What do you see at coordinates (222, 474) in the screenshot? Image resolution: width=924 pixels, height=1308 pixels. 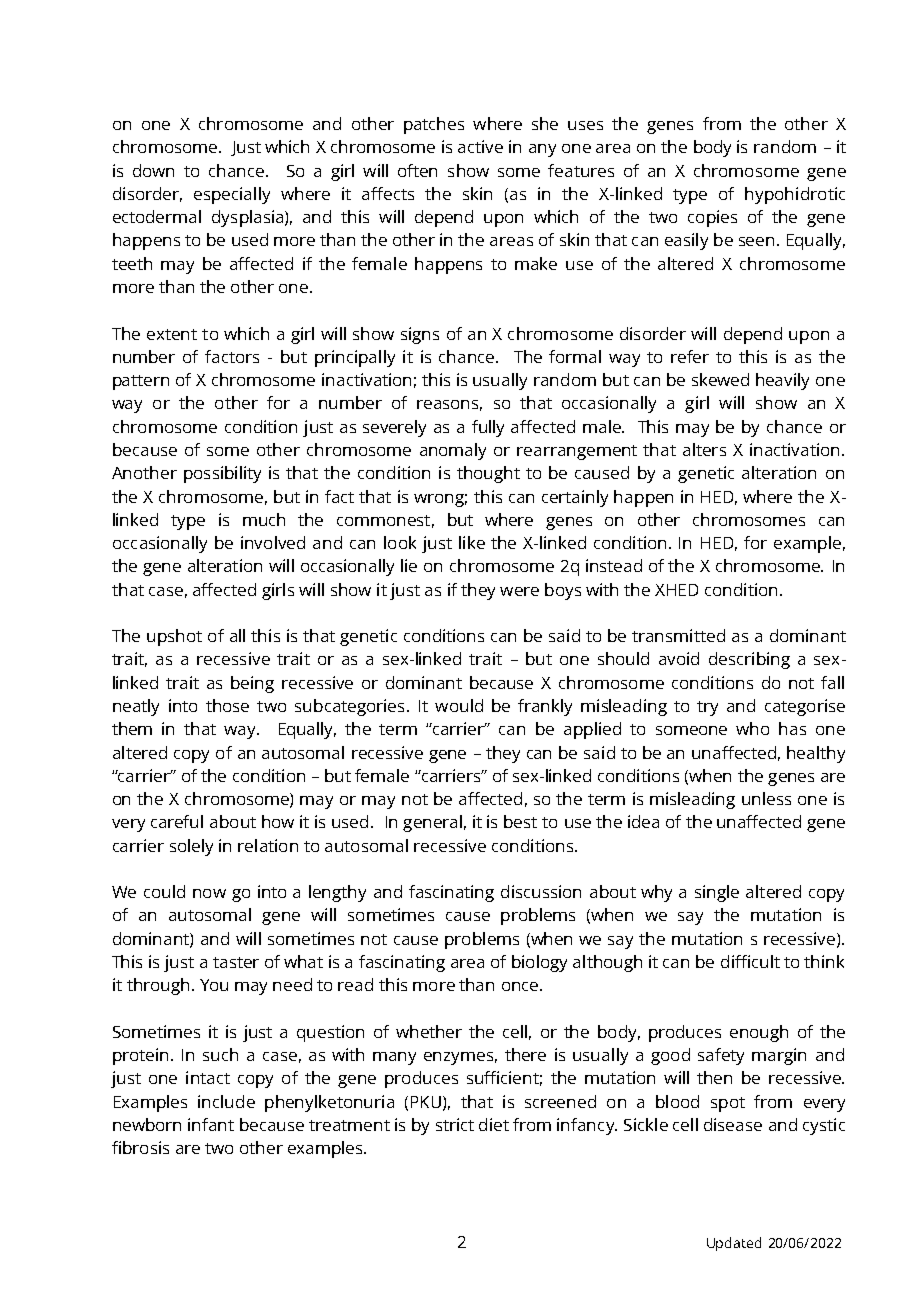 I see `possibility` at bounding box center [222, 474].
